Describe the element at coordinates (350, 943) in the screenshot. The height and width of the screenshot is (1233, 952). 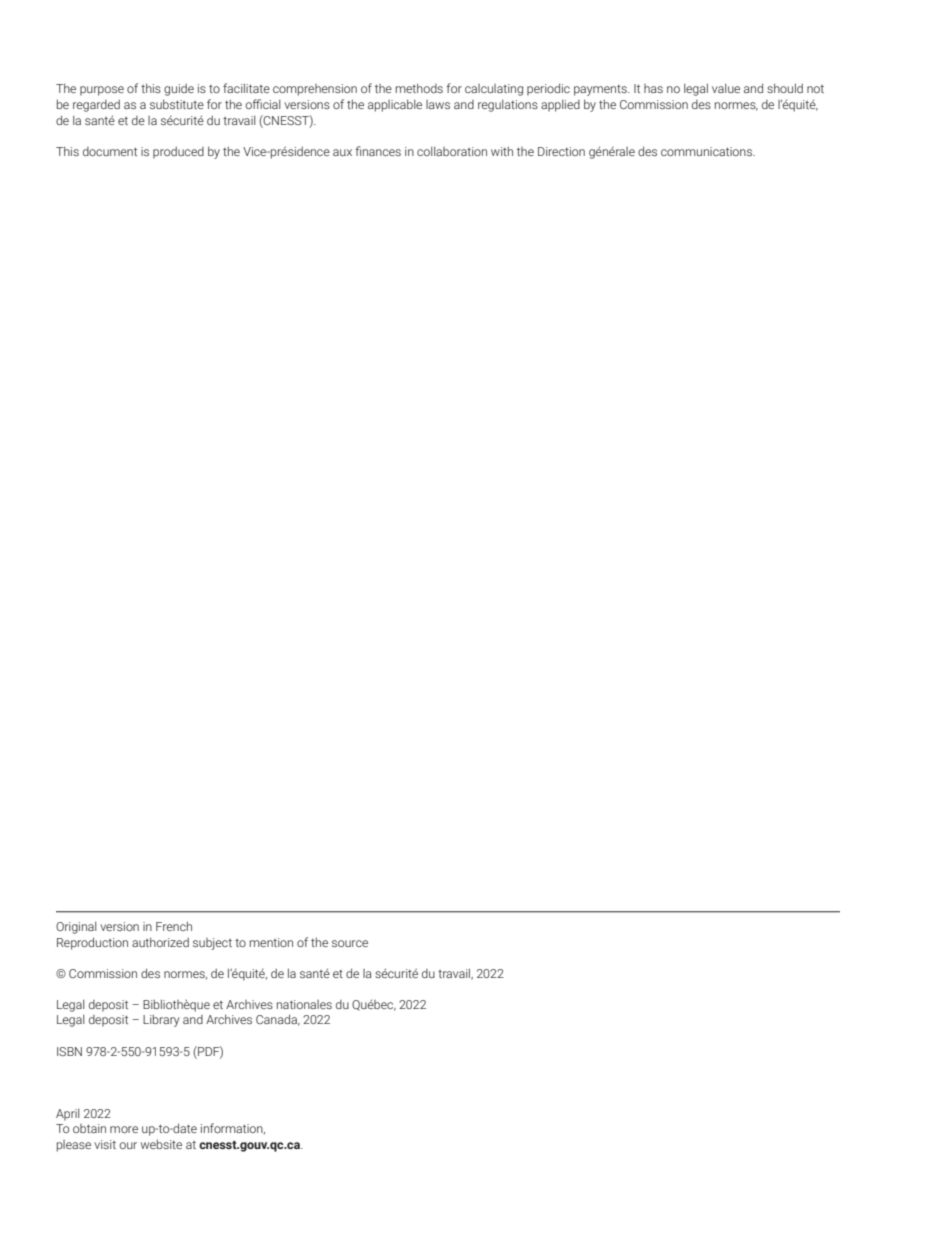
I see `source` at that location.
